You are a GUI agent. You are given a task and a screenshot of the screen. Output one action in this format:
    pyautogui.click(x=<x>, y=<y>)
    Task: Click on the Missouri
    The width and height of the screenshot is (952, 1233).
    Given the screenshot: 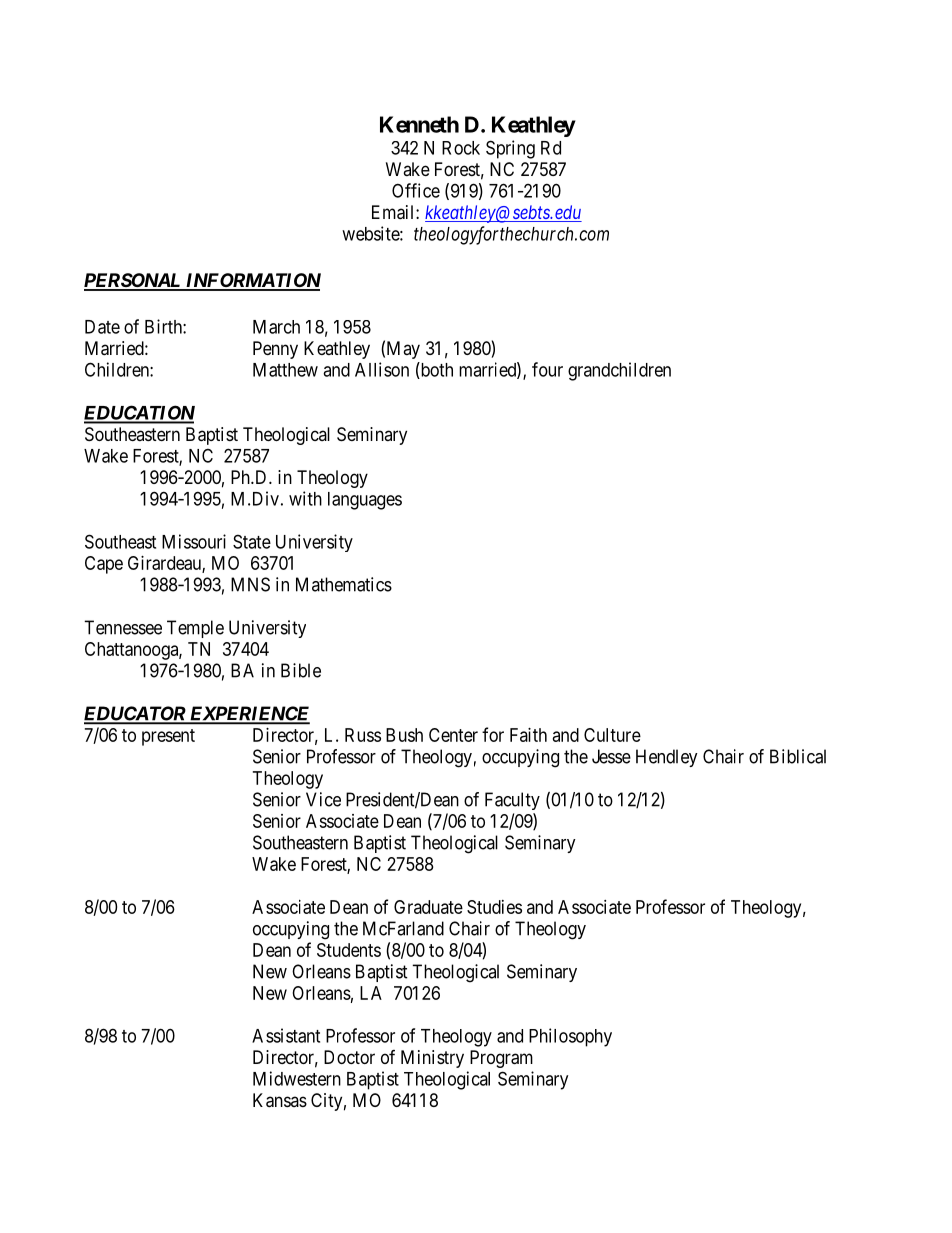 What is the action you would take?
    pyautogui.click(x=194, y=541)
